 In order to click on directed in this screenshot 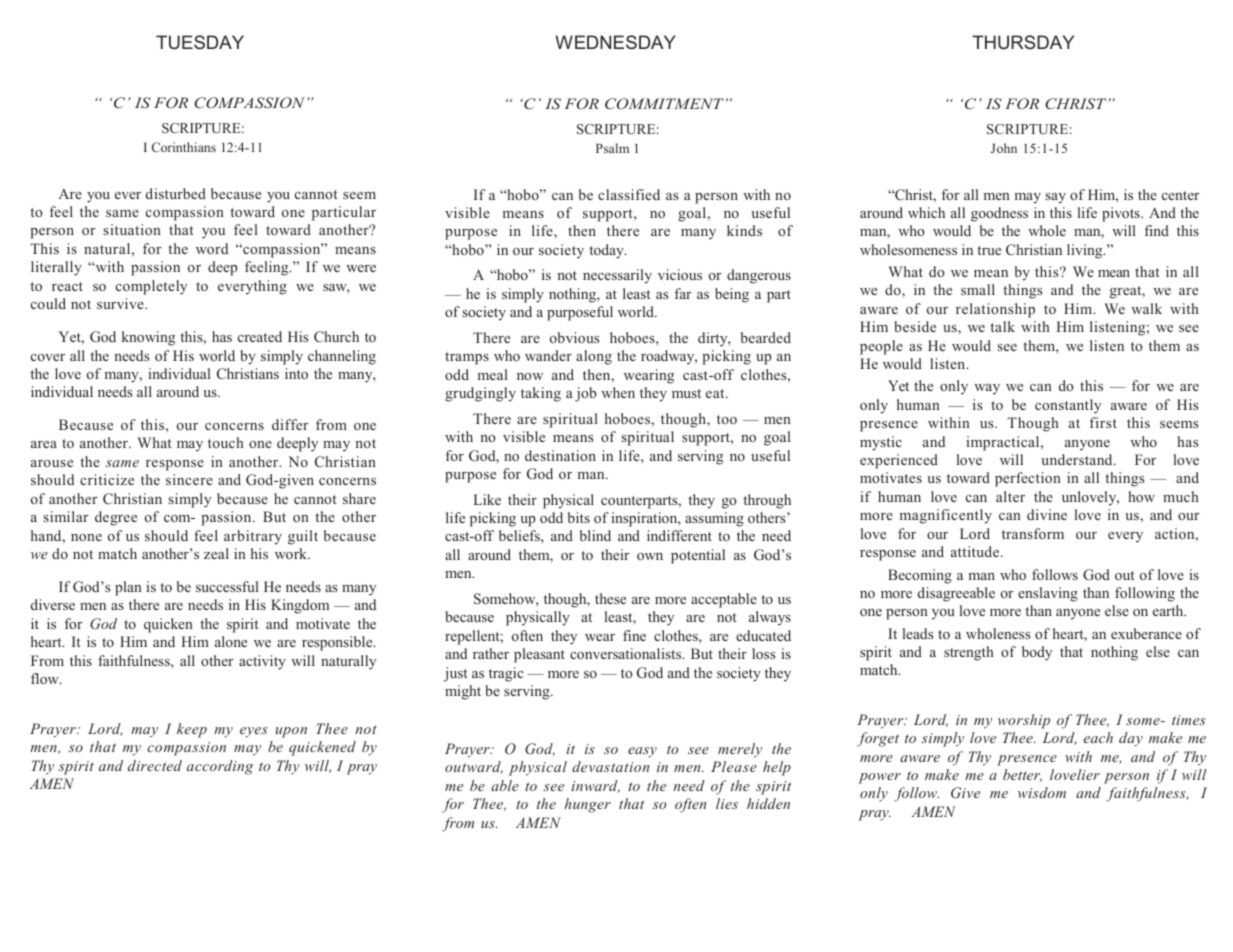, I will do `click(155, 765)`.
